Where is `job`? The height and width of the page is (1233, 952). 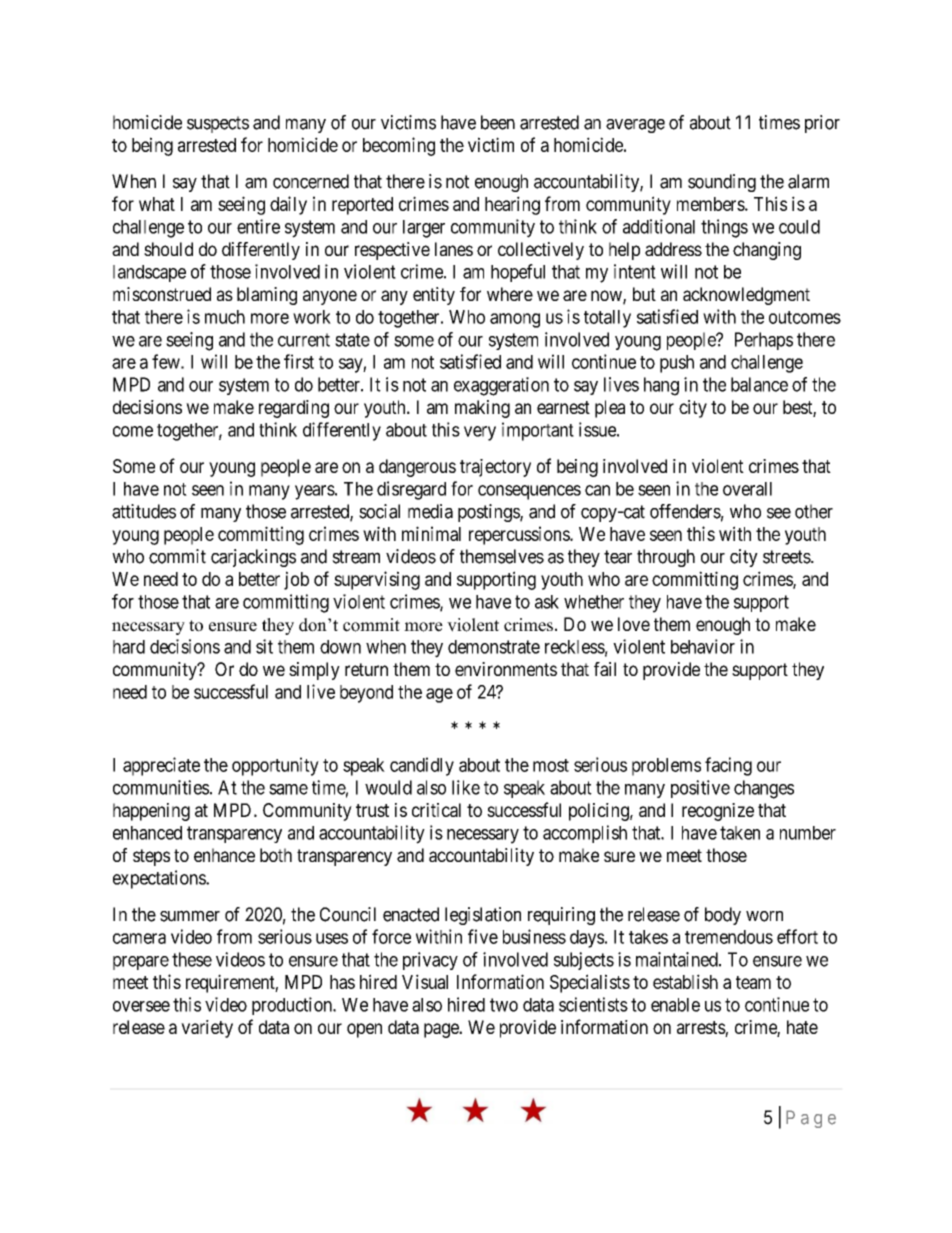 job is located at coordinates (296, 580).
